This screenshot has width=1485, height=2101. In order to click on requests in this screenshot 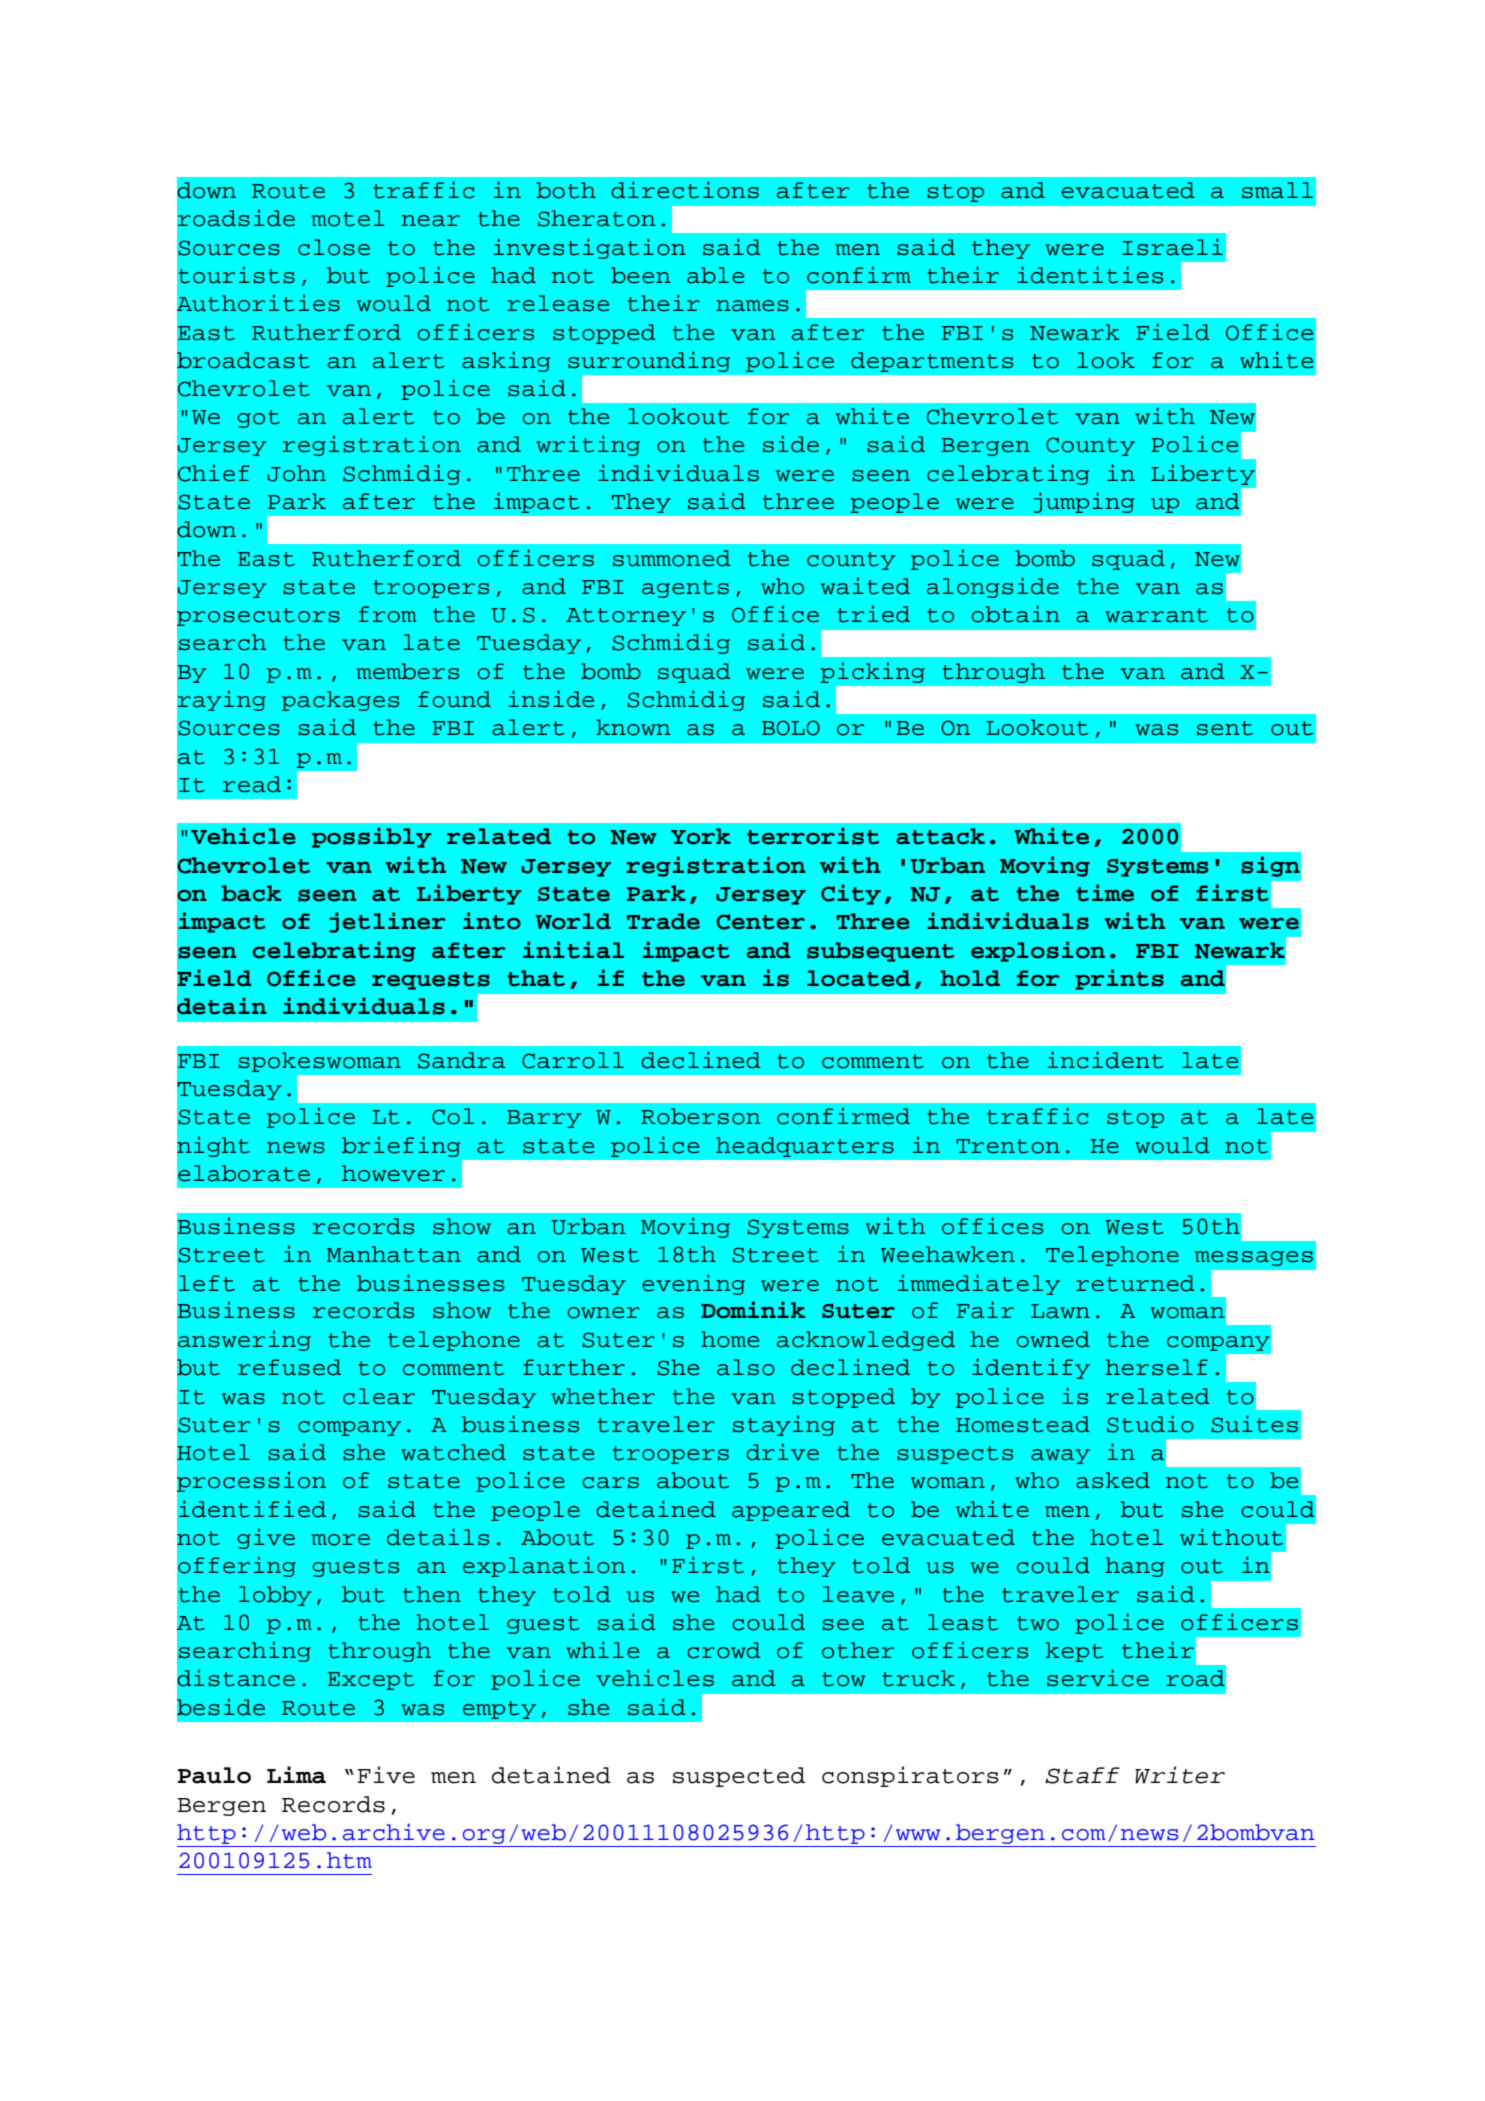, I will do `click(431, 981)`.
